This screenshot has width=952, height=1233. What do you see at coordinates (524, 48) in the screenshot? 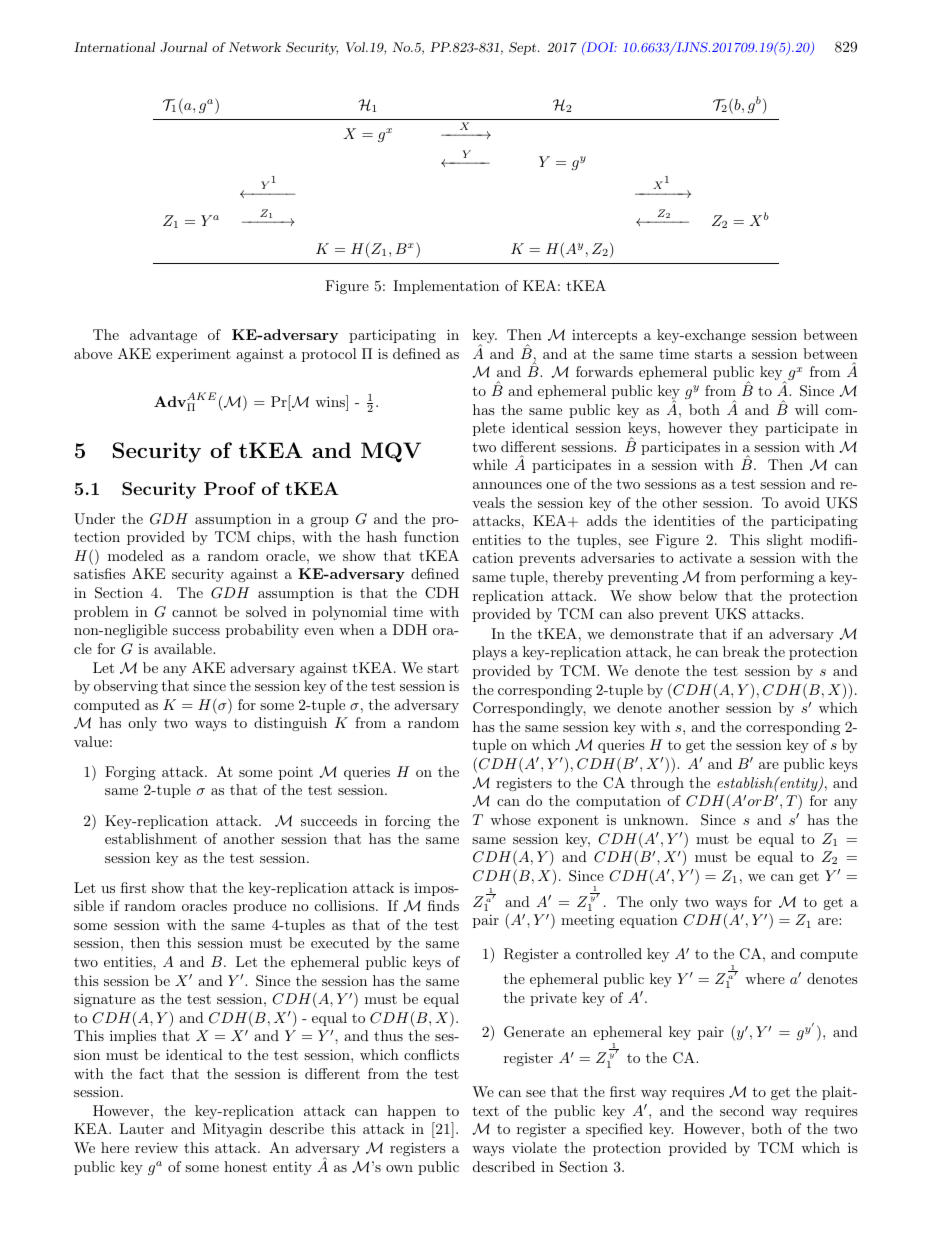
I see `Sept` at bounding box center [524, 48].
